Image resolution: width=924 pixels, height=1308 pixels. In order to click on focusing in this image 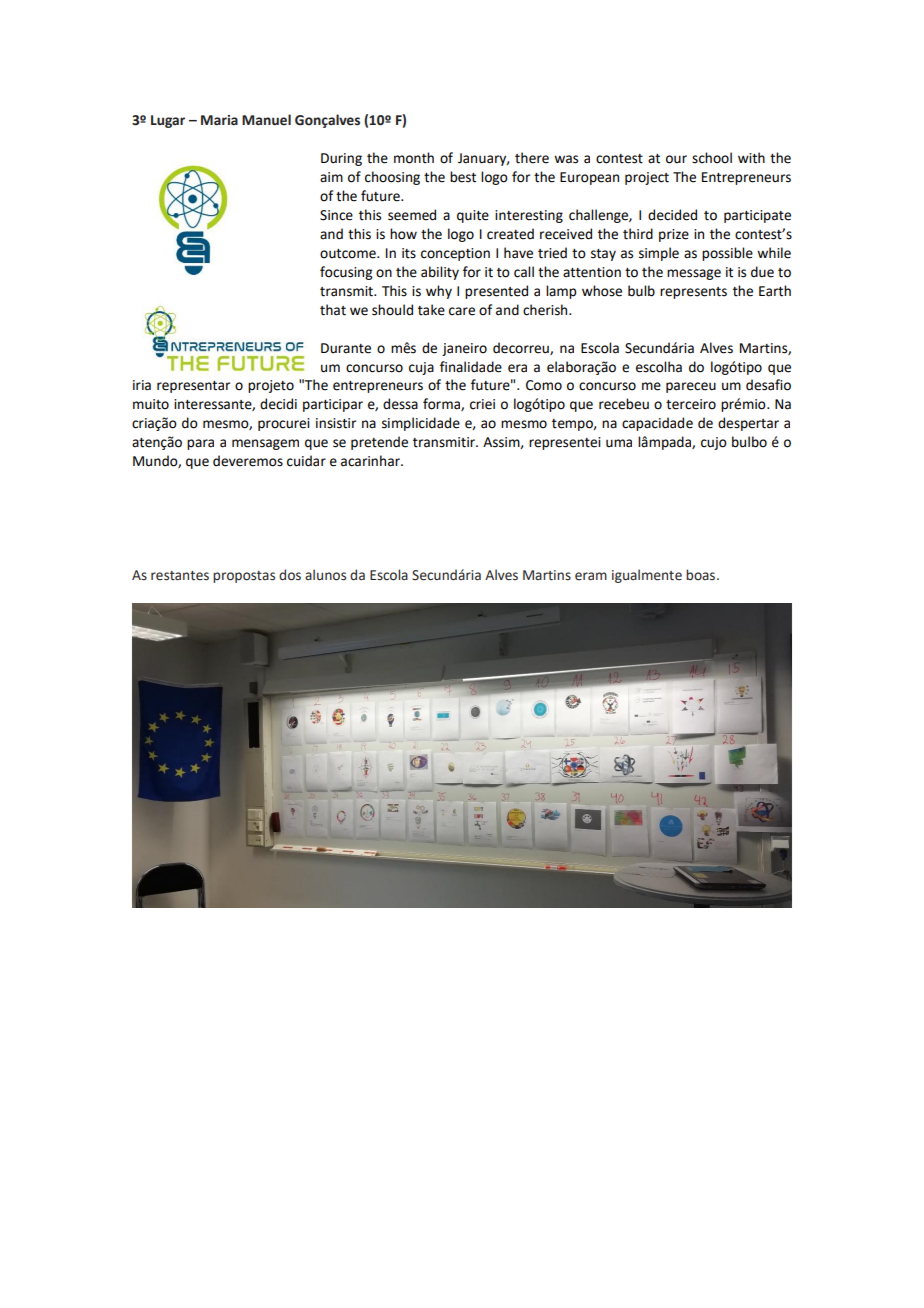, I will do `click(346, 273)`.
